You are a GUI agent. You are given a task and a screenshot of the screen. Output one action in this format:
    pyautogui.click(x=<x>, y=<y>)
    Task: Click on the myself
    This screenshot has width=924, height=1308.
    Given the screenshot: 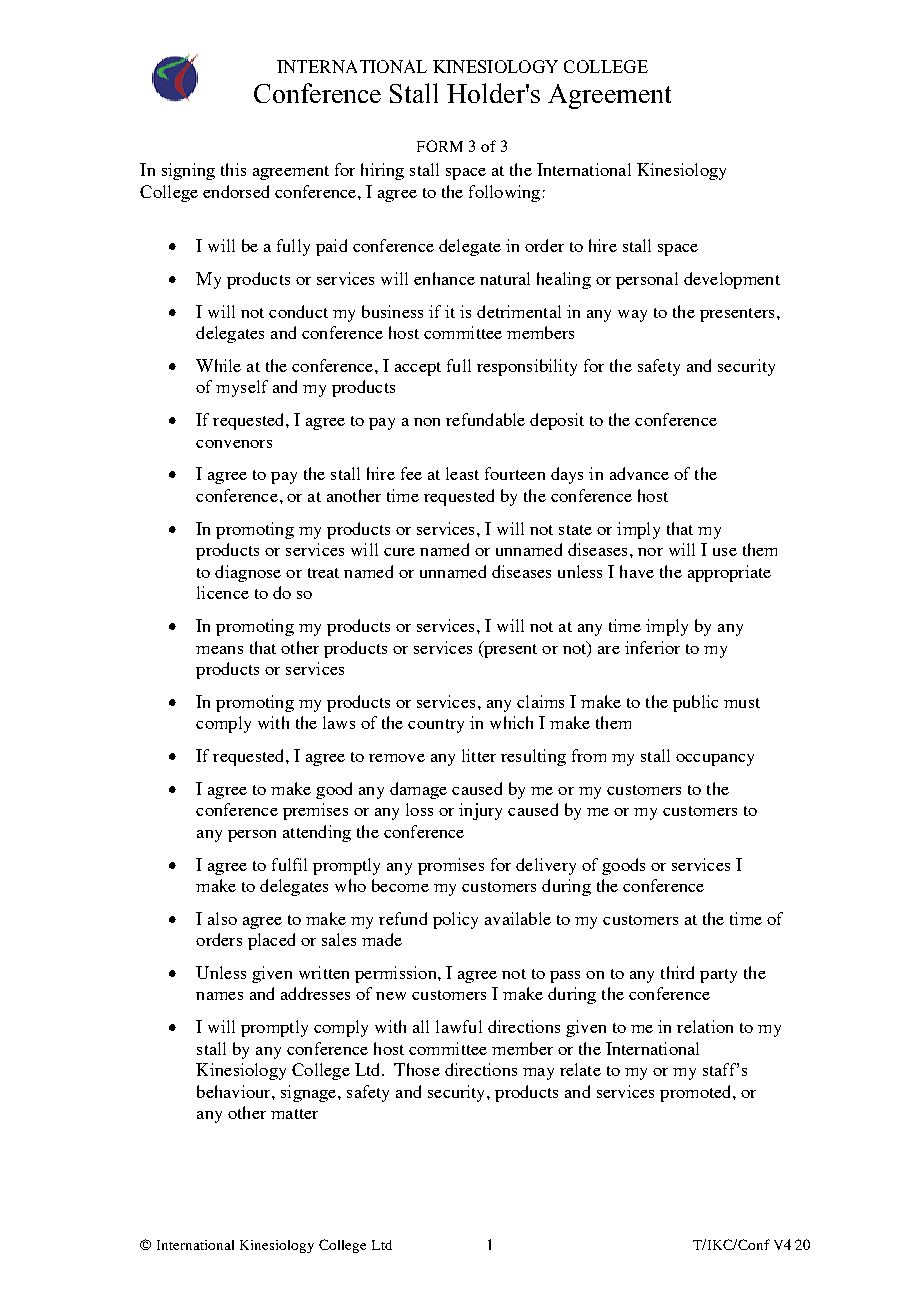 What is the action you would take?
    pyautogui.click(x=242, y=388)
